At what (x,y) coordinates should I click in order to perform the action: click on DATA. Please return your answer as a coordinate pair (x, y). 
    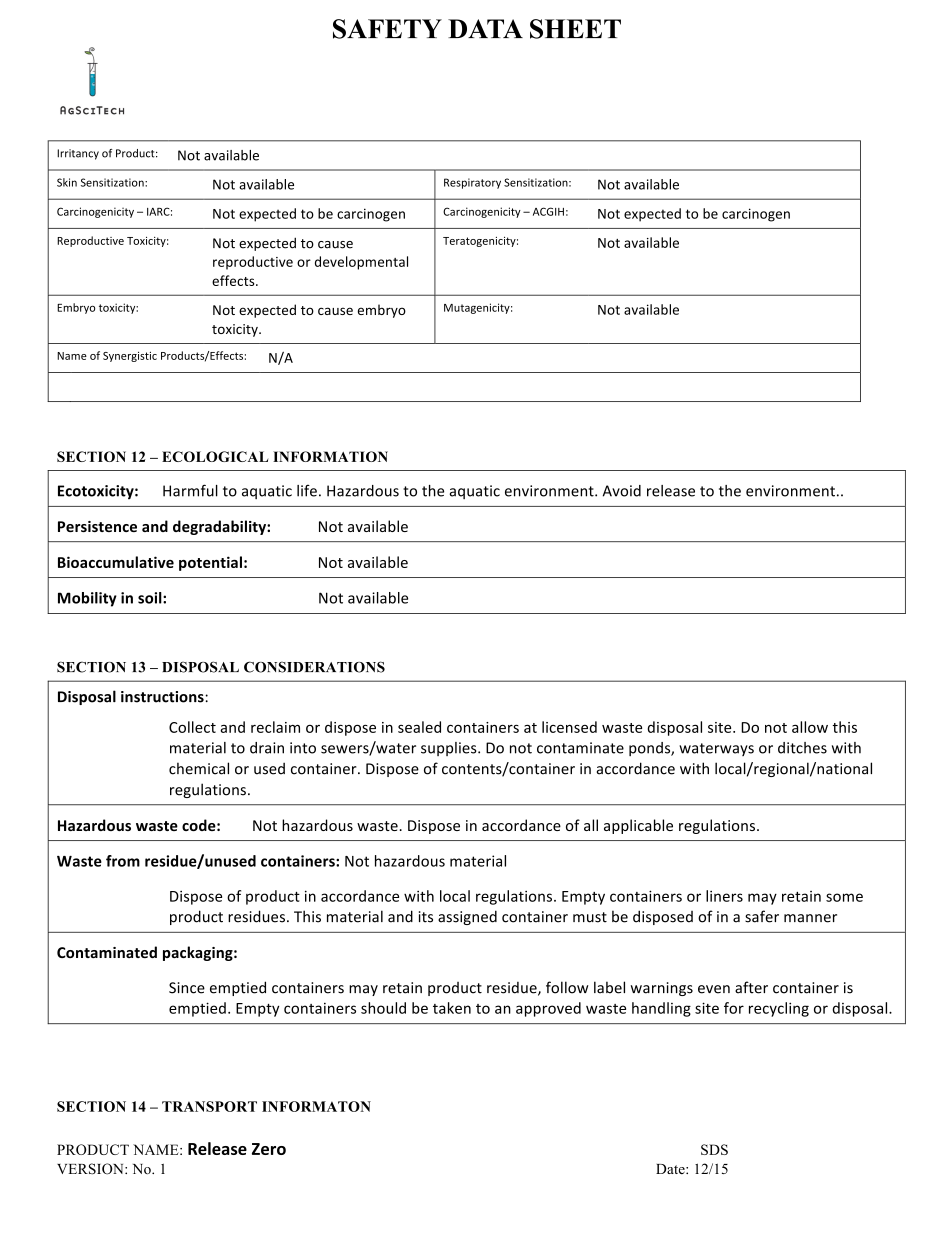
    Looking at the image, I should click on (485, 28).
